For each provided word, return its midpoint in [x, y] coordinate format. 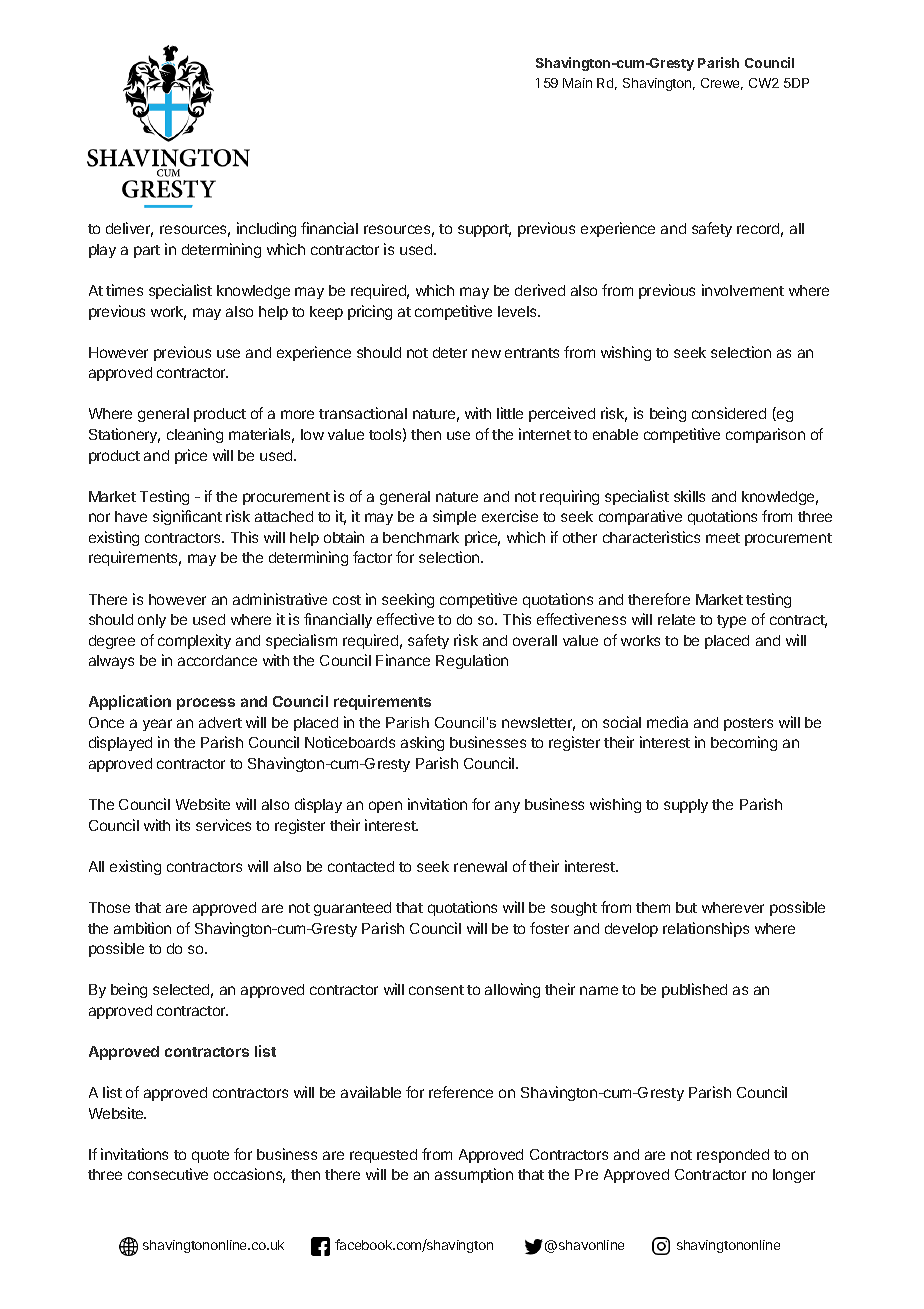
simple [454, 517]
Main [577, 83]
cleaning [195, 435]
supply [686, 806]
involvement [743, 290]
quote [210, 1156]
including [266, 229]
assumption [474, 1175]
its [183, 825]
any [507, 807]
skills [689, 496]
